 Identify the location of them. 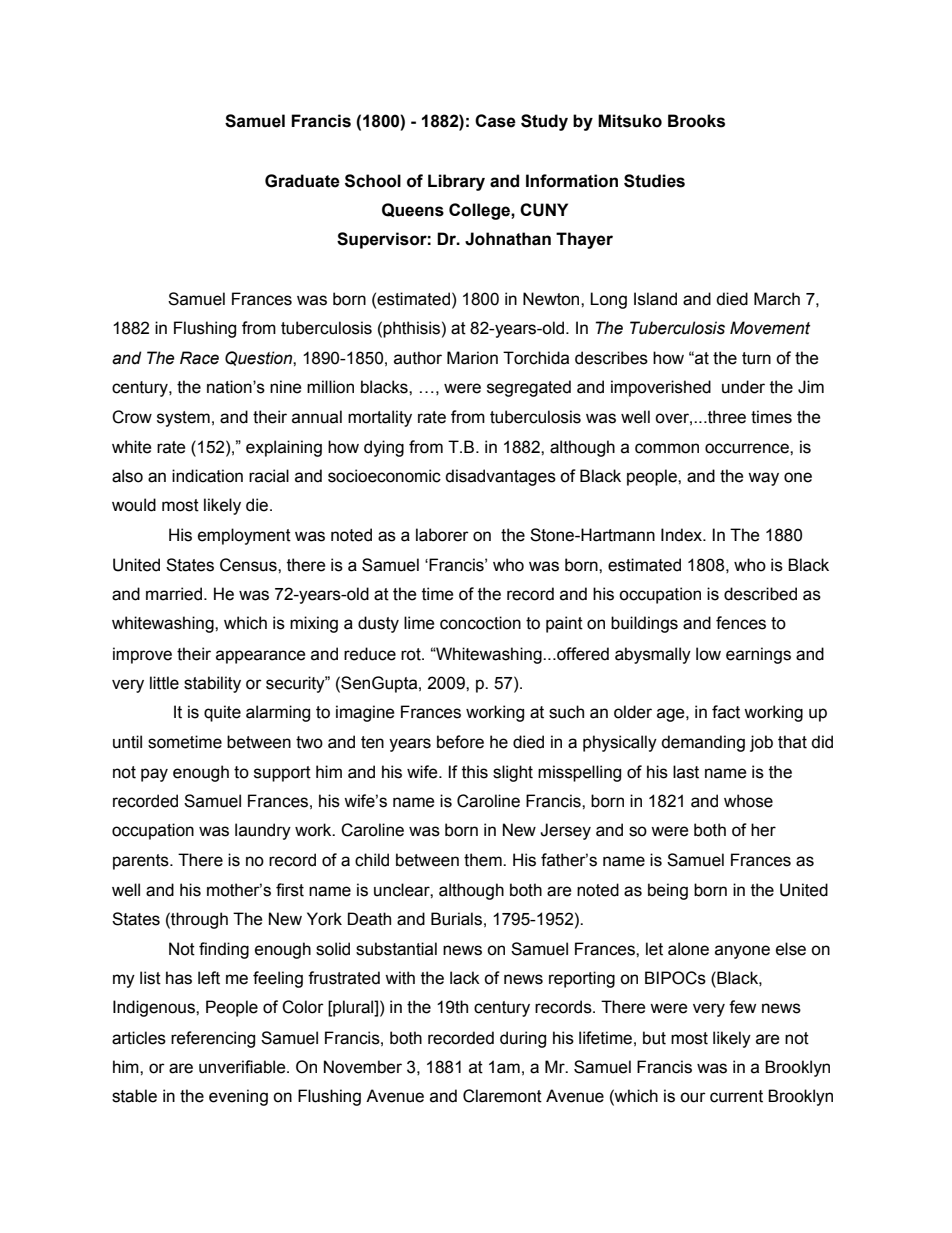
(484, 860).
